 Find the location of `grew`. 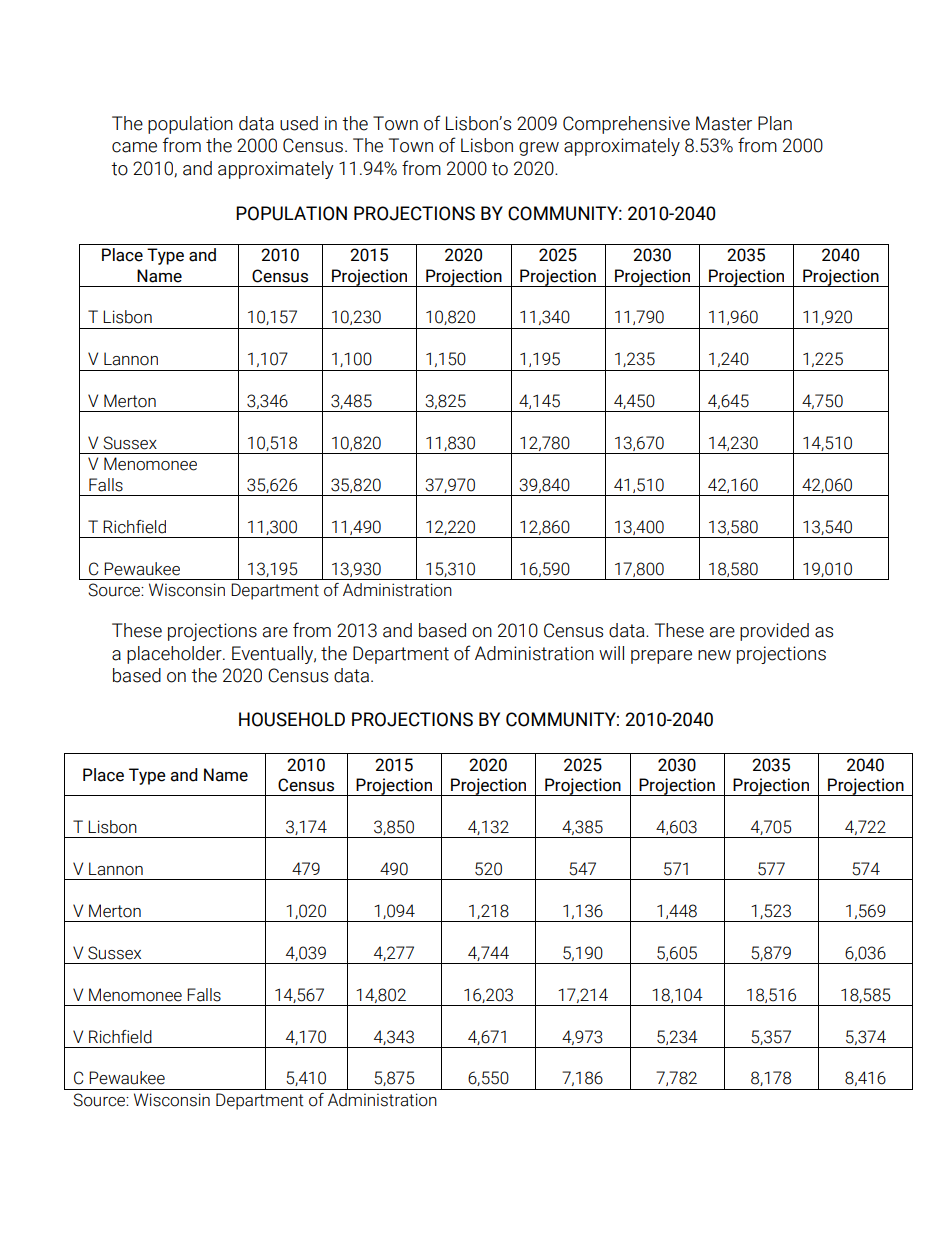

grew is located at coordinates (539, 149).
